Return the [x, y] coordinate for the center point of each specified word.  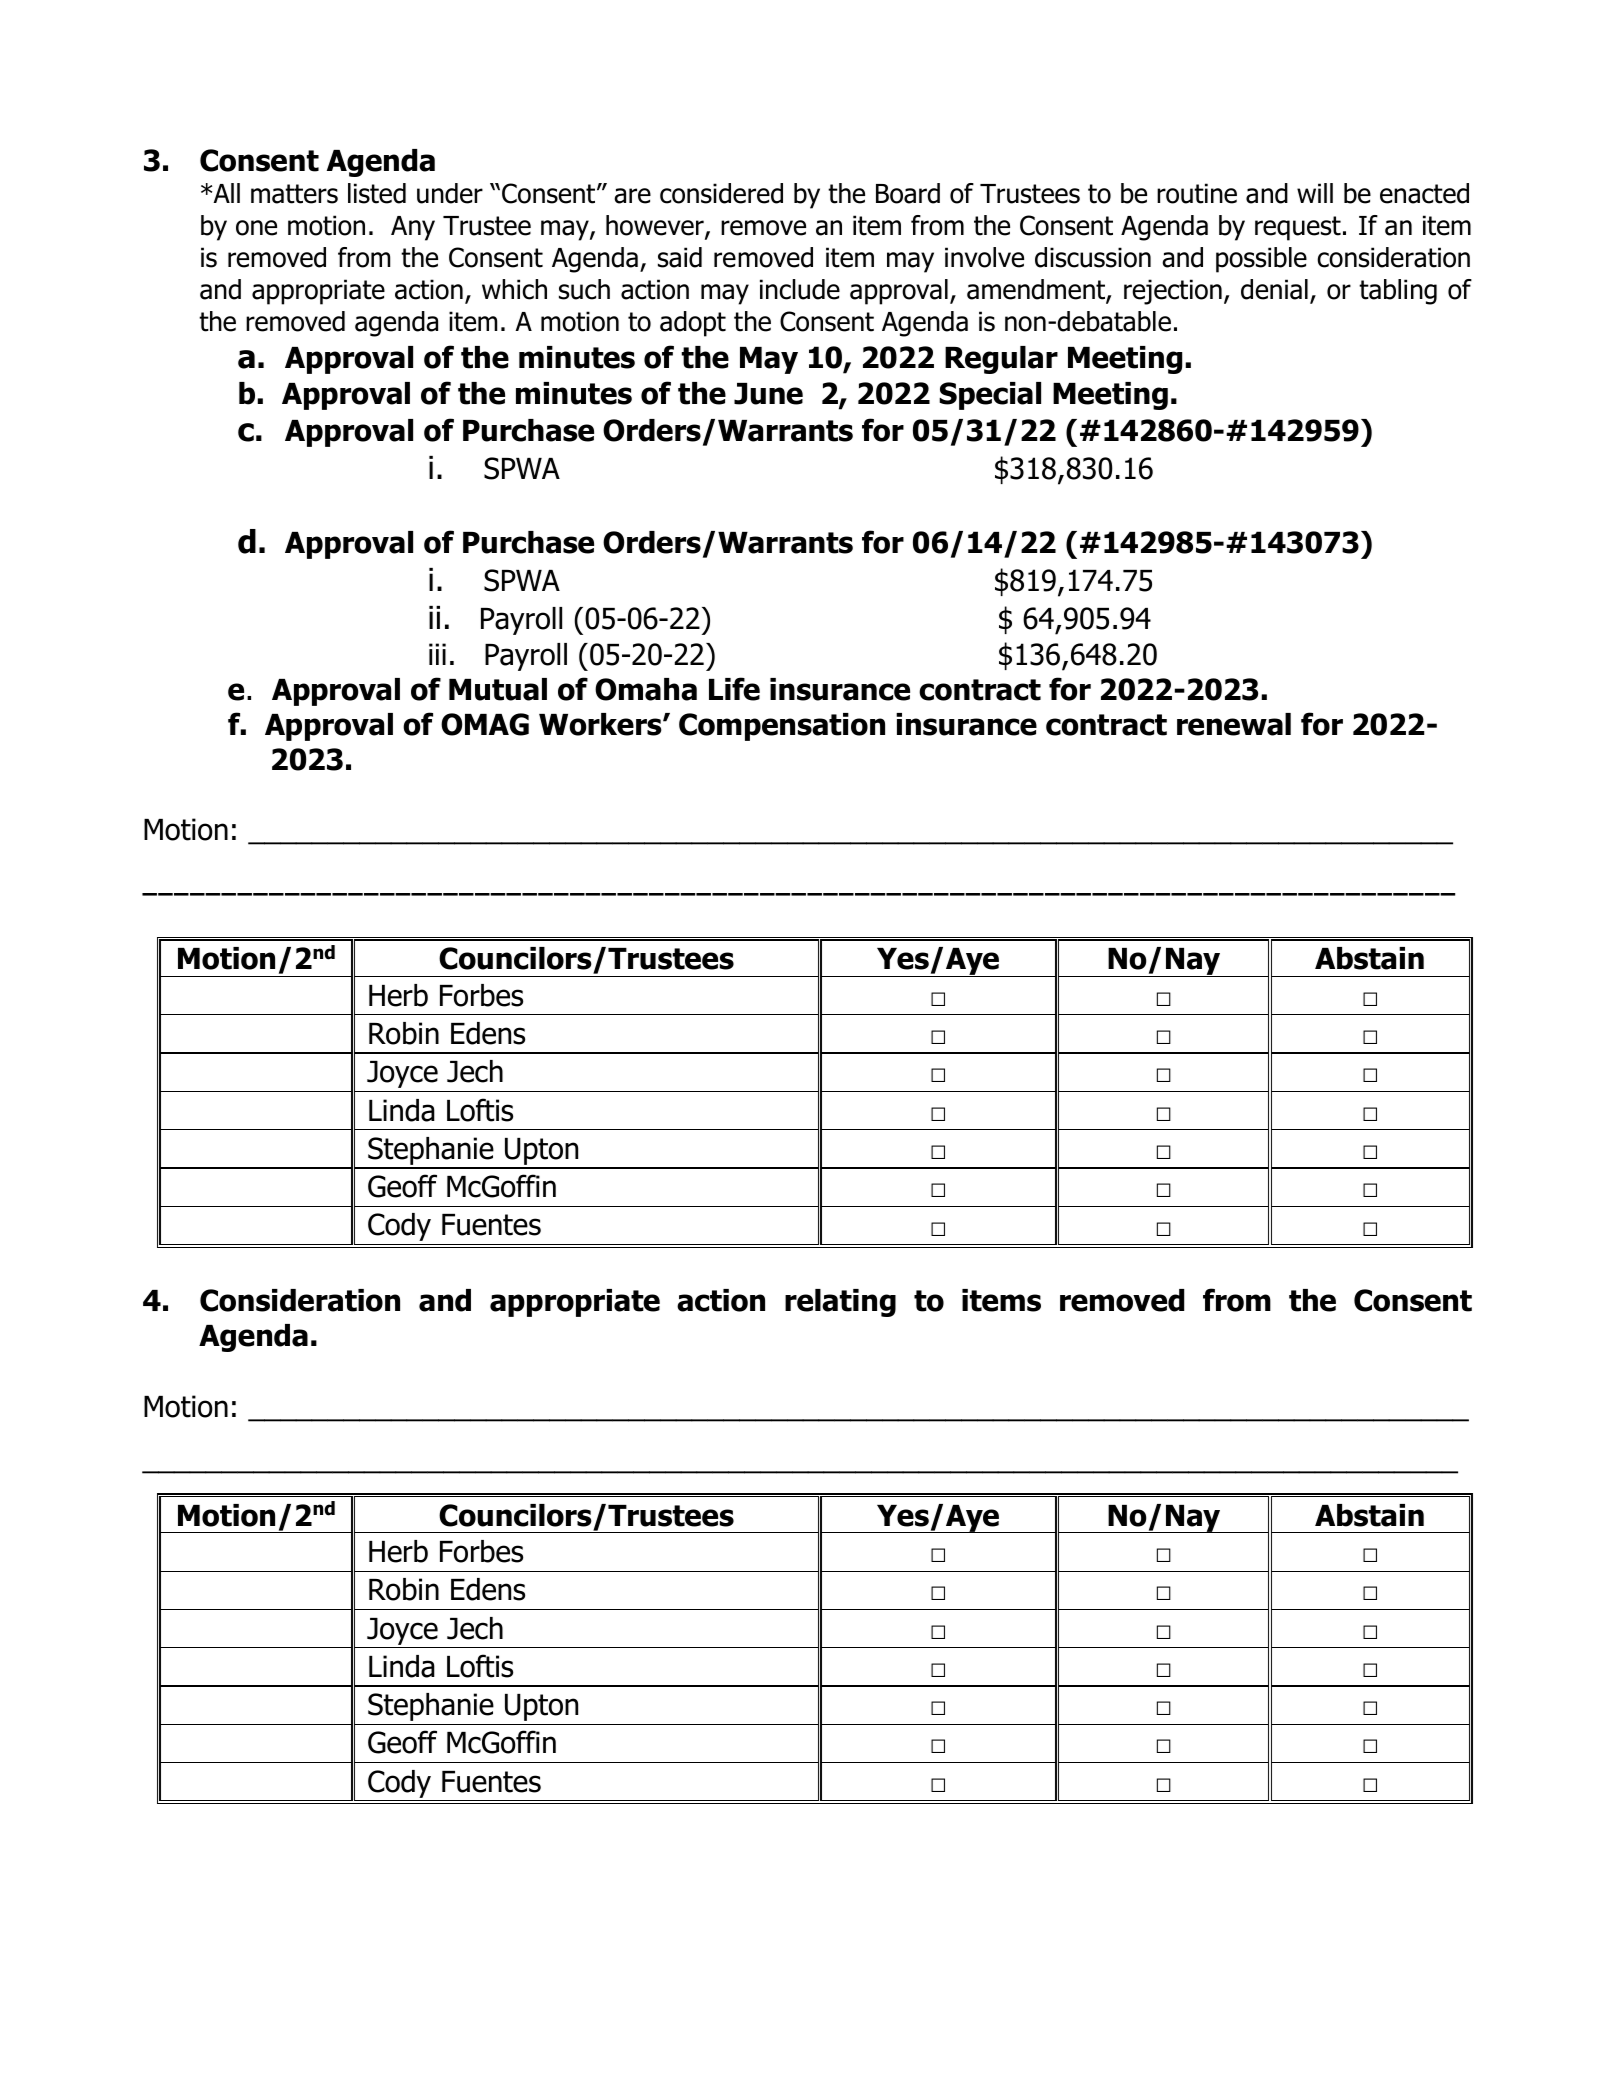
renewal [1234, 724]
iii [437, 654]
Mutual [498, 689]
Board [908, 193]
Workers [601, 724]
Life [734, 689]
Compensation [782, 727]
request [1298, 228]
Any [413, 228]
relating [840, 1303]
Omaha [646, 689]
